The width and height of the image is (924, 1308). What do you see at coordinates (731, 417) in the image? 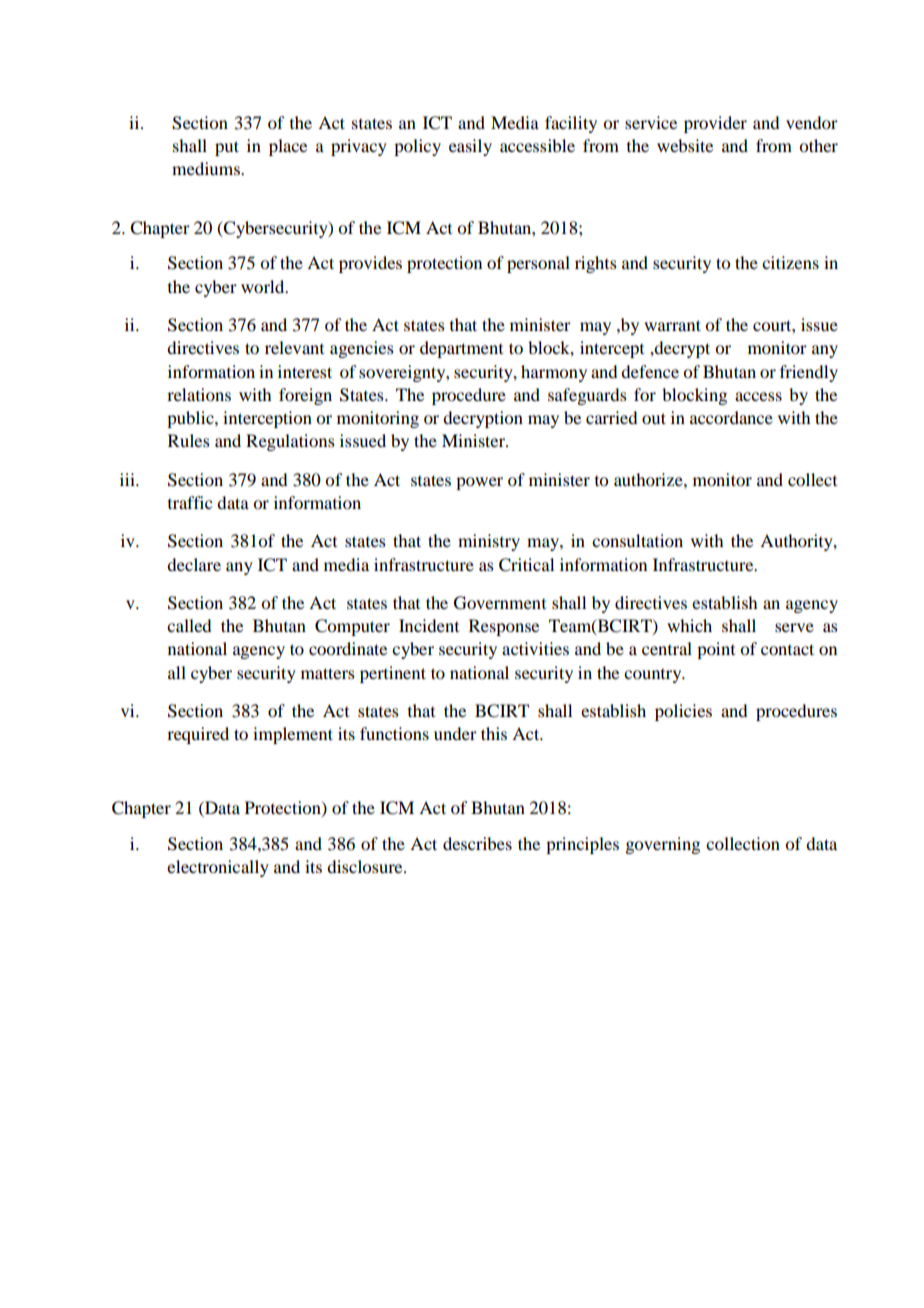
I see `accordance` at bounding box center [731, 417].
